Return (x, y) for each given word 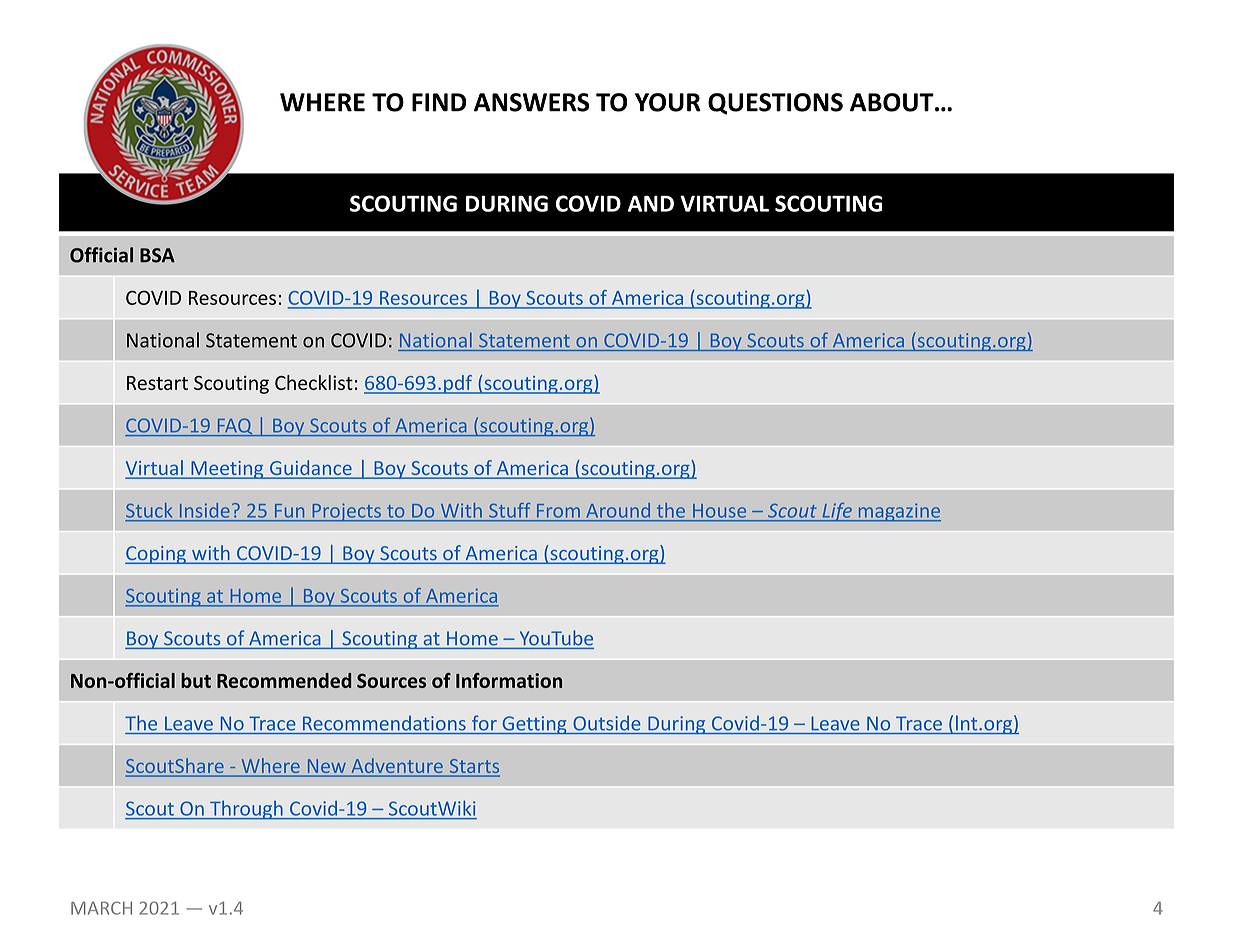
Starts (473, 767)
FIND (439, 102)
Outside (607, 723)
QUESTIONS (775, 104)
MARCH (101, 908)
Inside (204, 510)
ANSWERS (532, 102)
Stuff (509, 510)
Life (837, 512)
